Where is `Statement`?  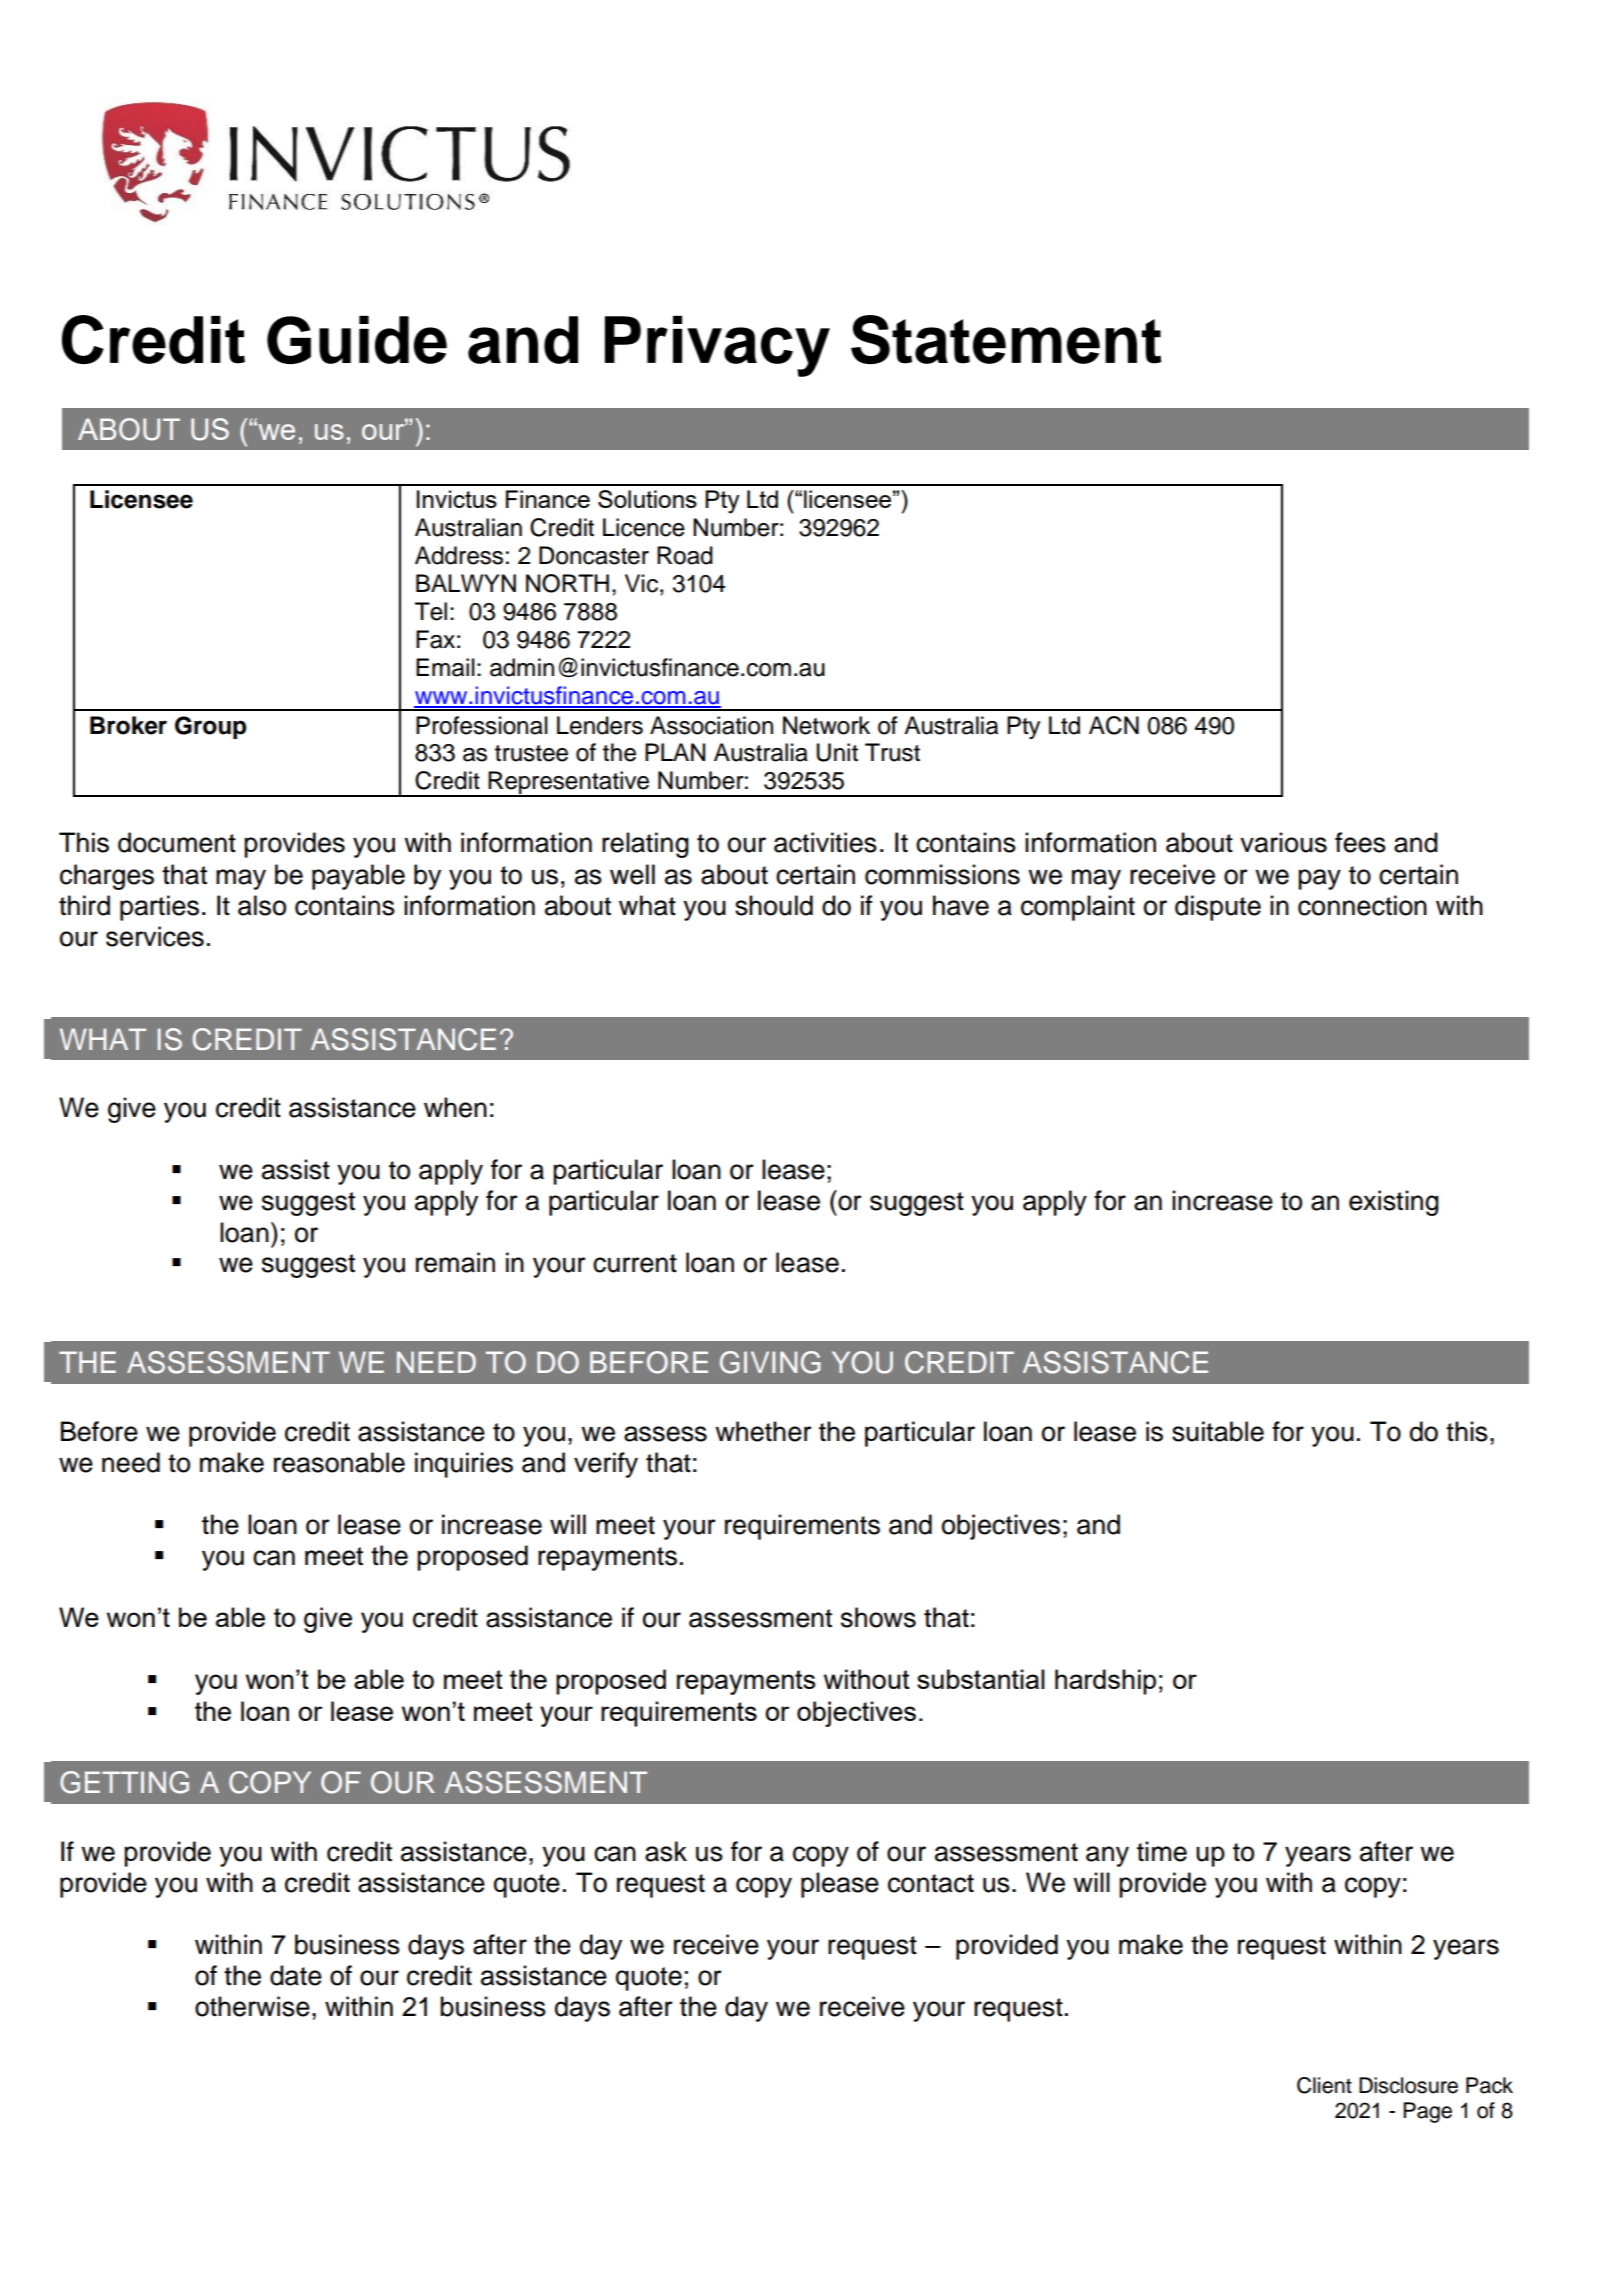 Statement is located at coordinates (1006, 339).
